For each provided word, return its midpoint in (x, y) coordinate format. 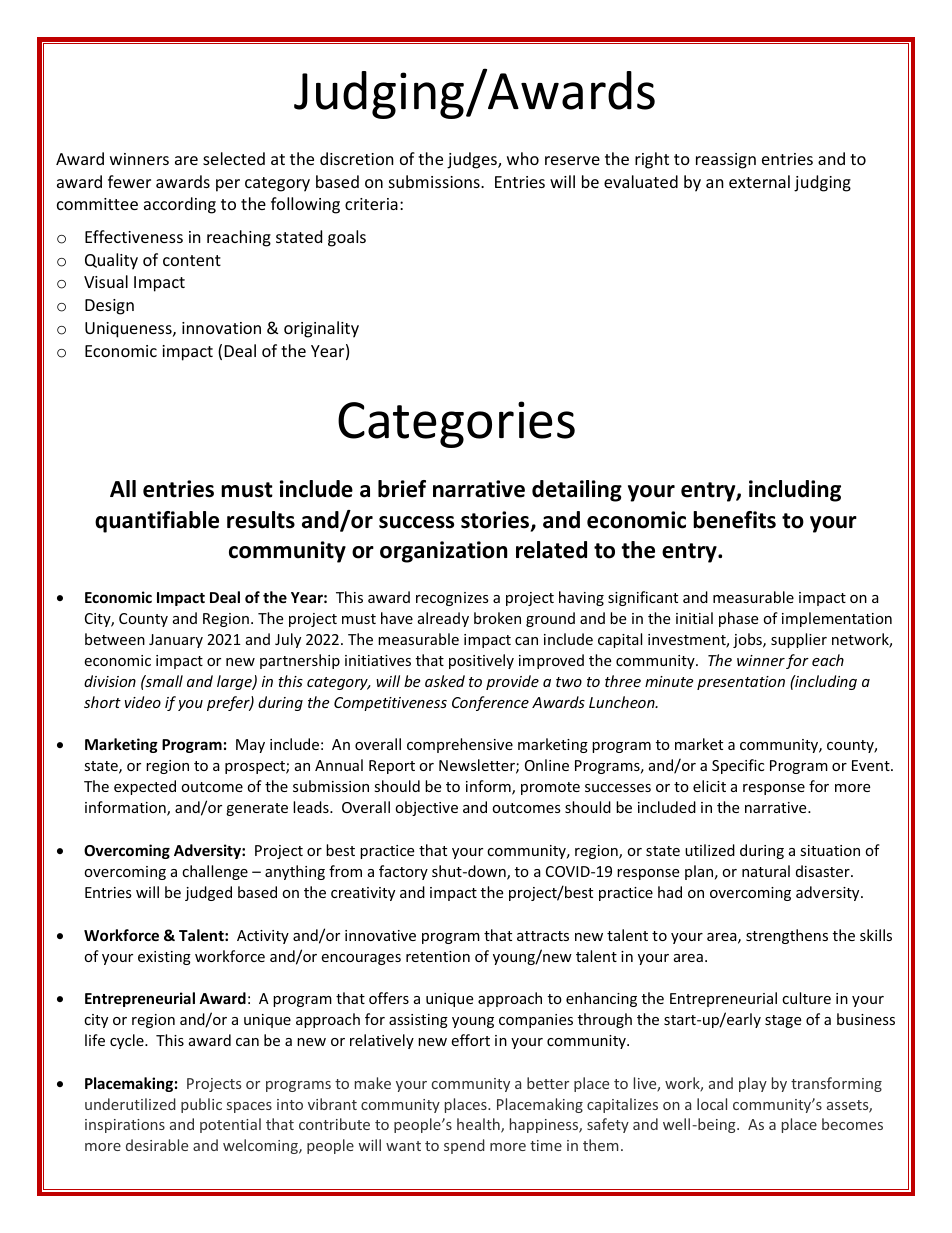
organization (443, 552)
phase (738, 619)
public (201, 1105)
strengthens (787, 936)
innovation (221, 328)
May (250, 746)
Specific (738, 766)
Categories (456, 424)
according (180, 205)
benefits (734, 520)
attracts (543, 936)
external (759, 181)
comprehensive (460, 745)
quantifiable (157, 522)
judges (473, 160)
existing (164, 958)
